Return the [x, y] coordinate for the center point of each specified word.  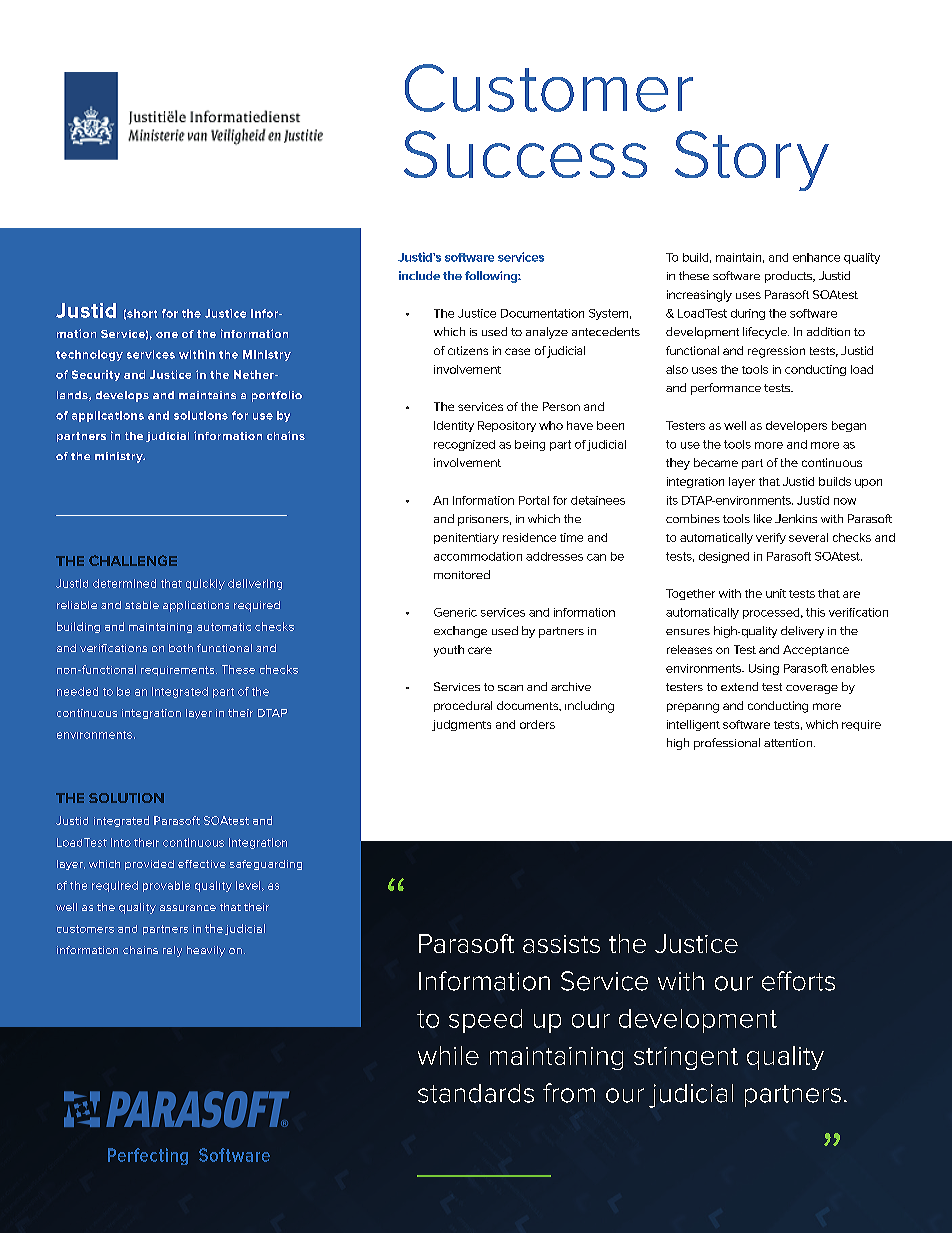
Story [752, 160]
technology [89, 355]
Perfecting [148, 1156]
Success [525, 154]
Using [764, 669]
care [480, 650]
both [181, 648]
